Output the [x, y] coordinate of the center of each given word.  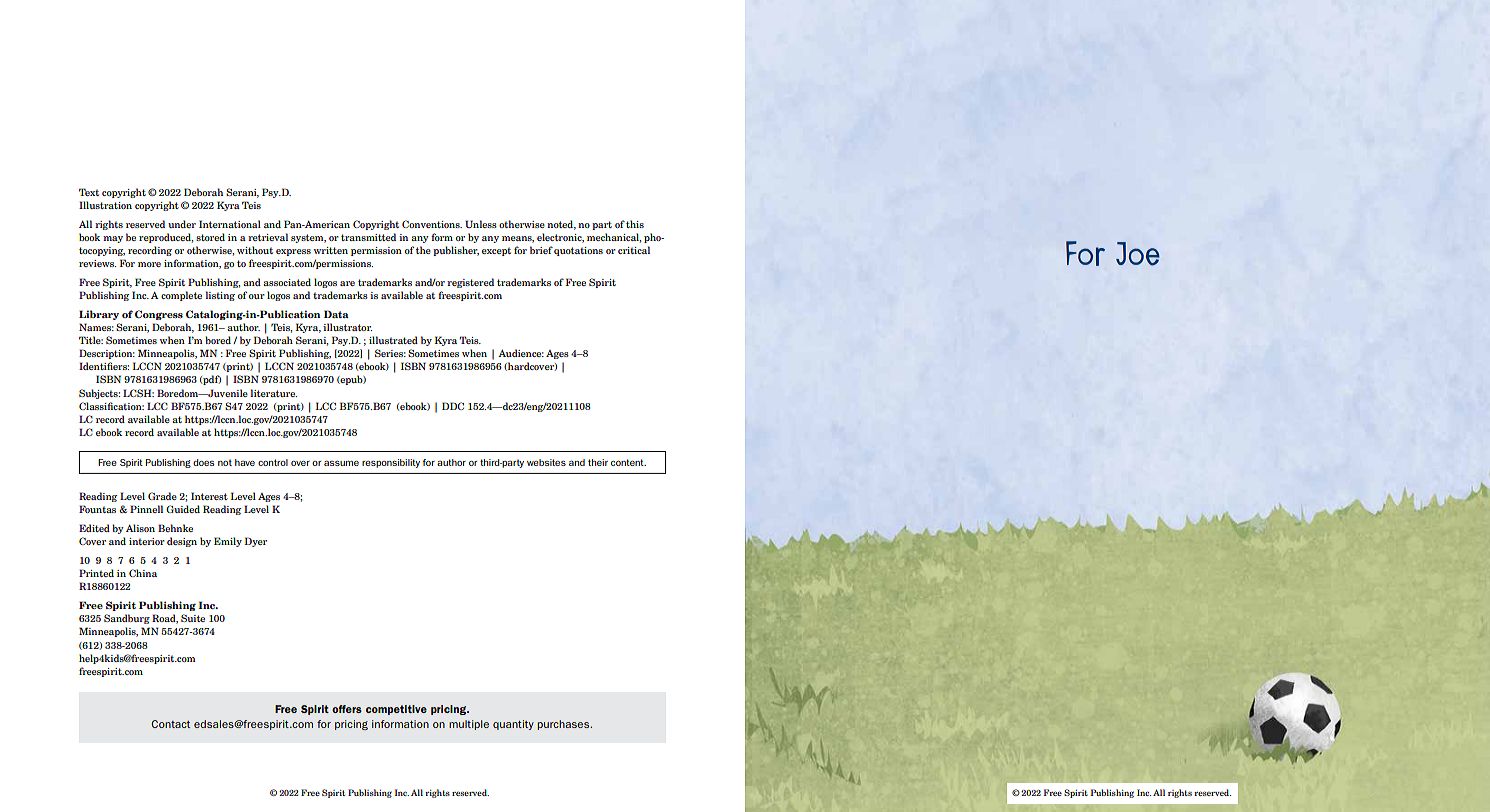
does [203, 462]
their [598, 462]
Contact [170, 724]
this [635, 224]
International [230, 224]
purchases [564, 725]
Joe [1138, 254]
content [628, 462]
